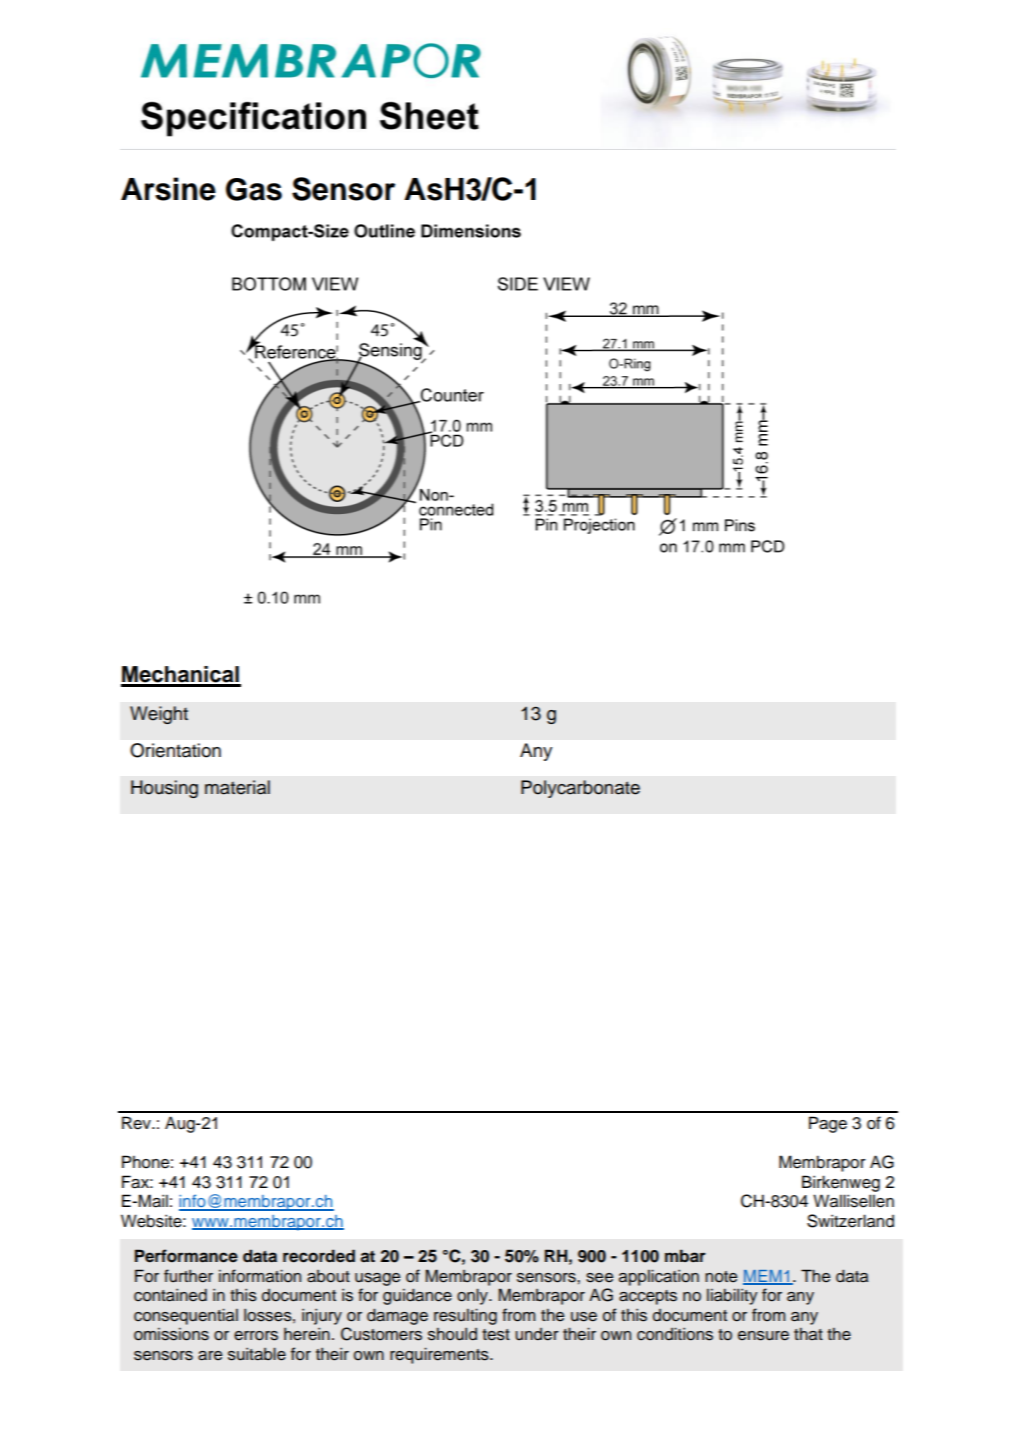 Image resolution: width=1016 pixels, height=1437 pixels. I want to click on Housing, so click(164, 789).
